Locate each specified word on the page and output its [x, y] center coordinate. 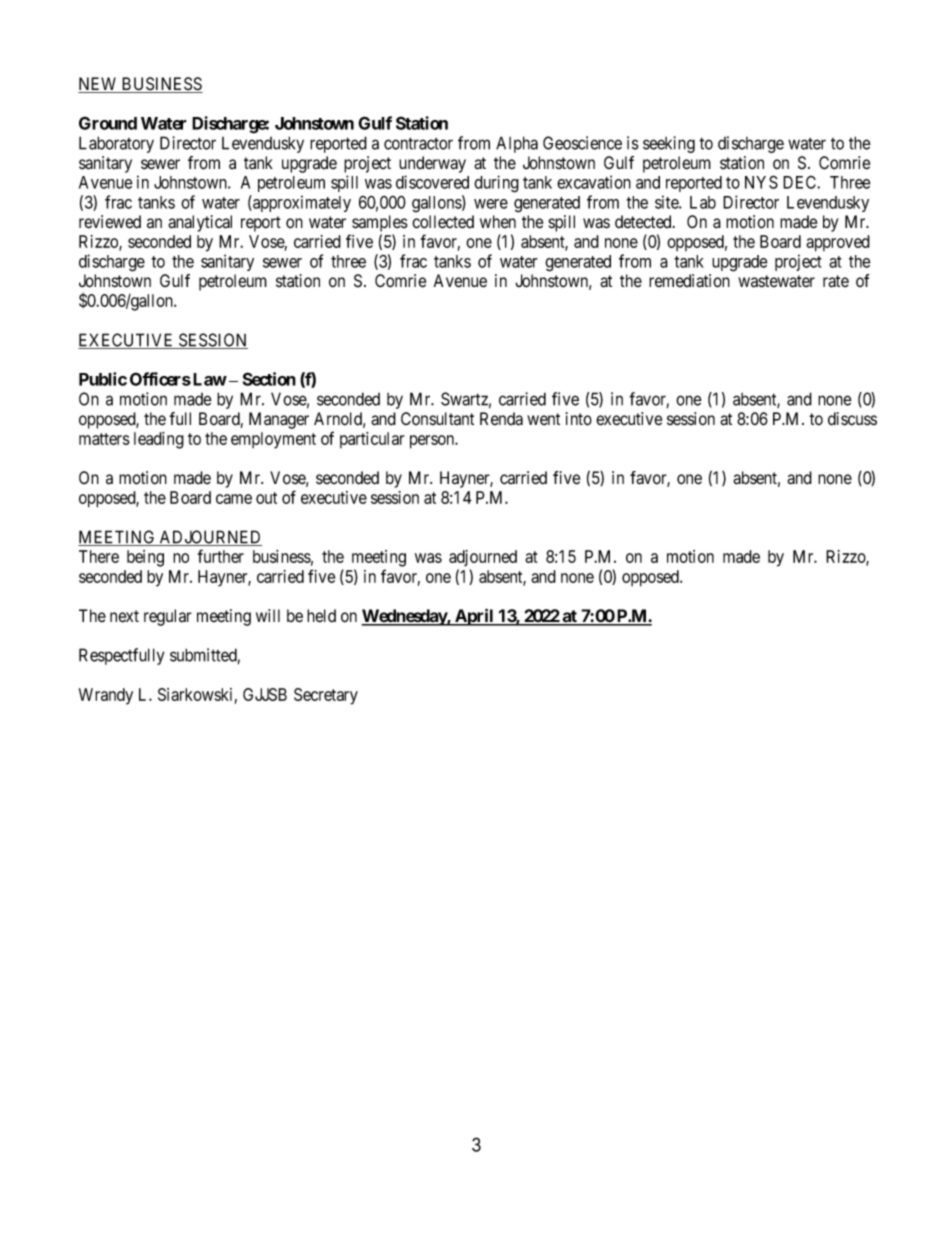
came [234, 499]
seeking [669, 144]
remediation [689, 281]
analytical [200, 223]
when [498, 221]
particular [372, 440]
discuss [852, 419]
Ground [108, 123]
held [321, 616]
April [474, 617]
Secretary [326, 696]
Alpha [517, 144]
